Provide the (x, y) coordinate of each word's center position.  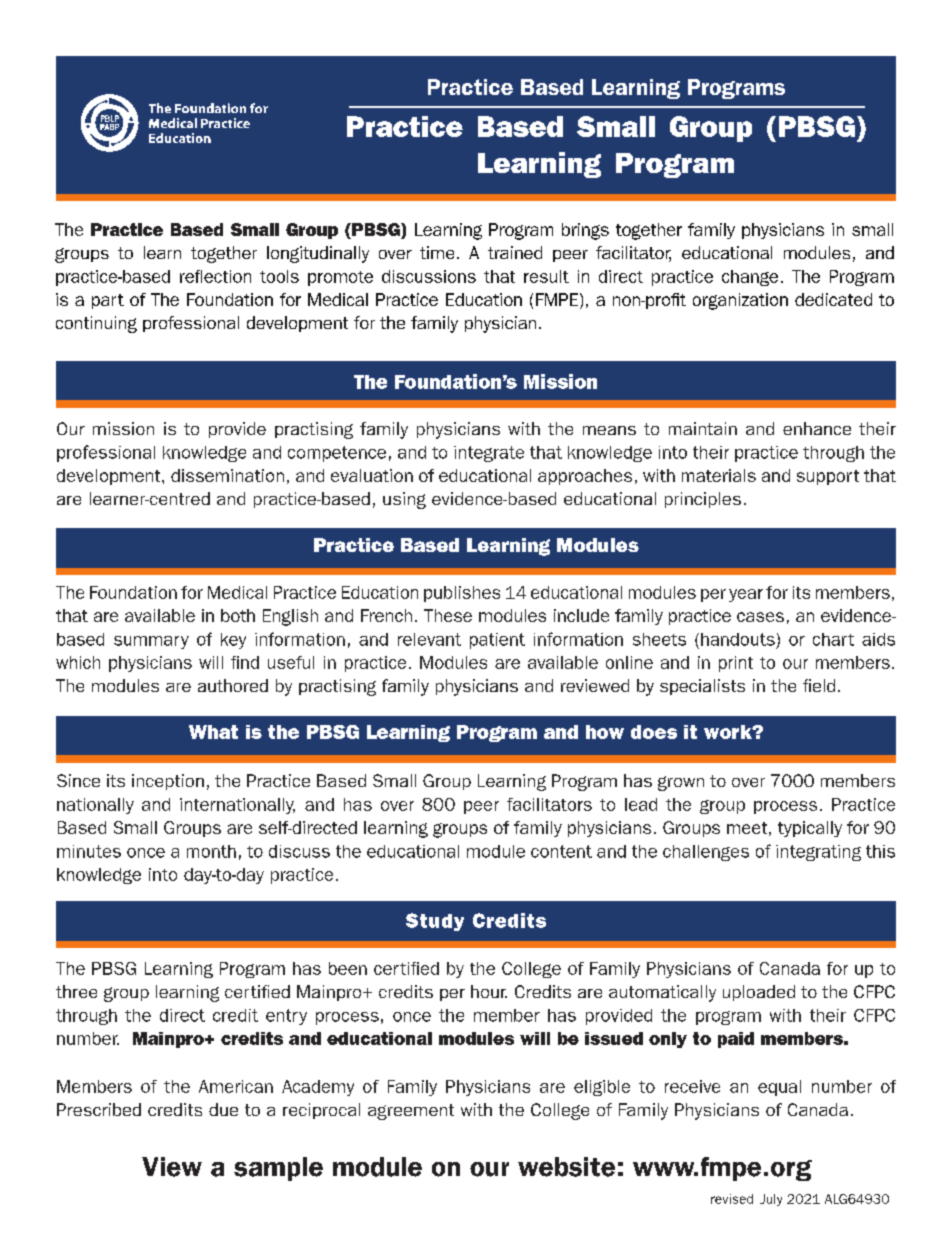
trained (515, 252)
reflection (215, 276)
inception (168, 782)
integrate (489, 454)
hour (489, 991)
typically (810, 829)
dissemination (227, 475)
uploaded (759, 993)
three (76, 991)
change (750, 278)
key (233, 641)
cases (760, 617)
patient (497, 641)
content (561, 851)
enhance (817, 428)
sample (278, 1169)
